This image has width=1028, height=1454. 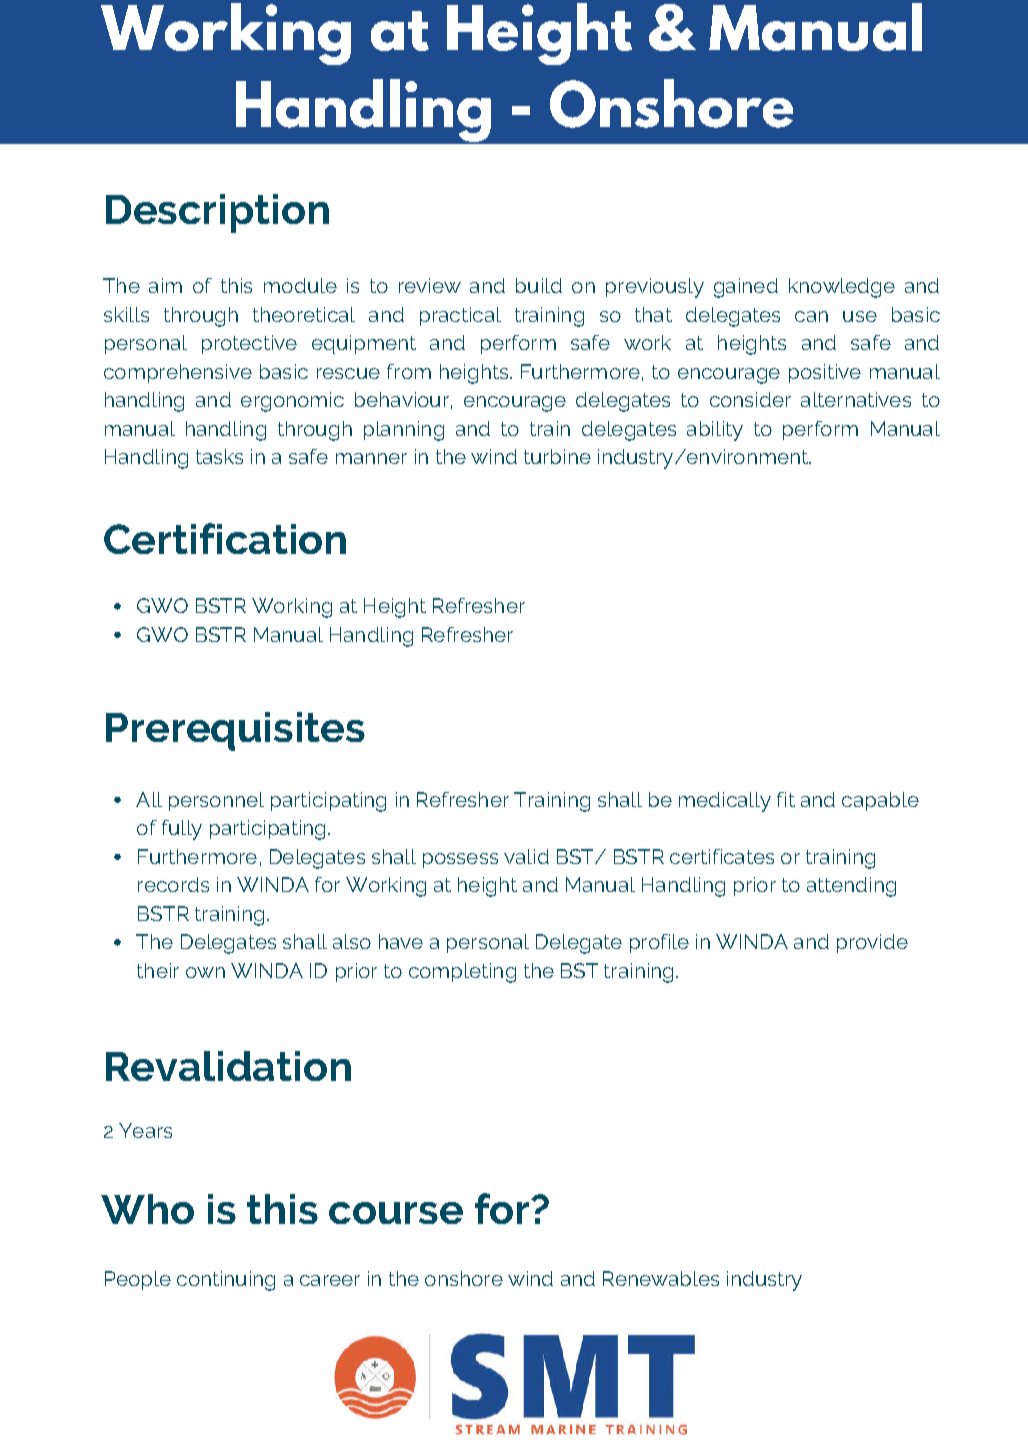 I want to click on possess, so click(x=460, y=860).
